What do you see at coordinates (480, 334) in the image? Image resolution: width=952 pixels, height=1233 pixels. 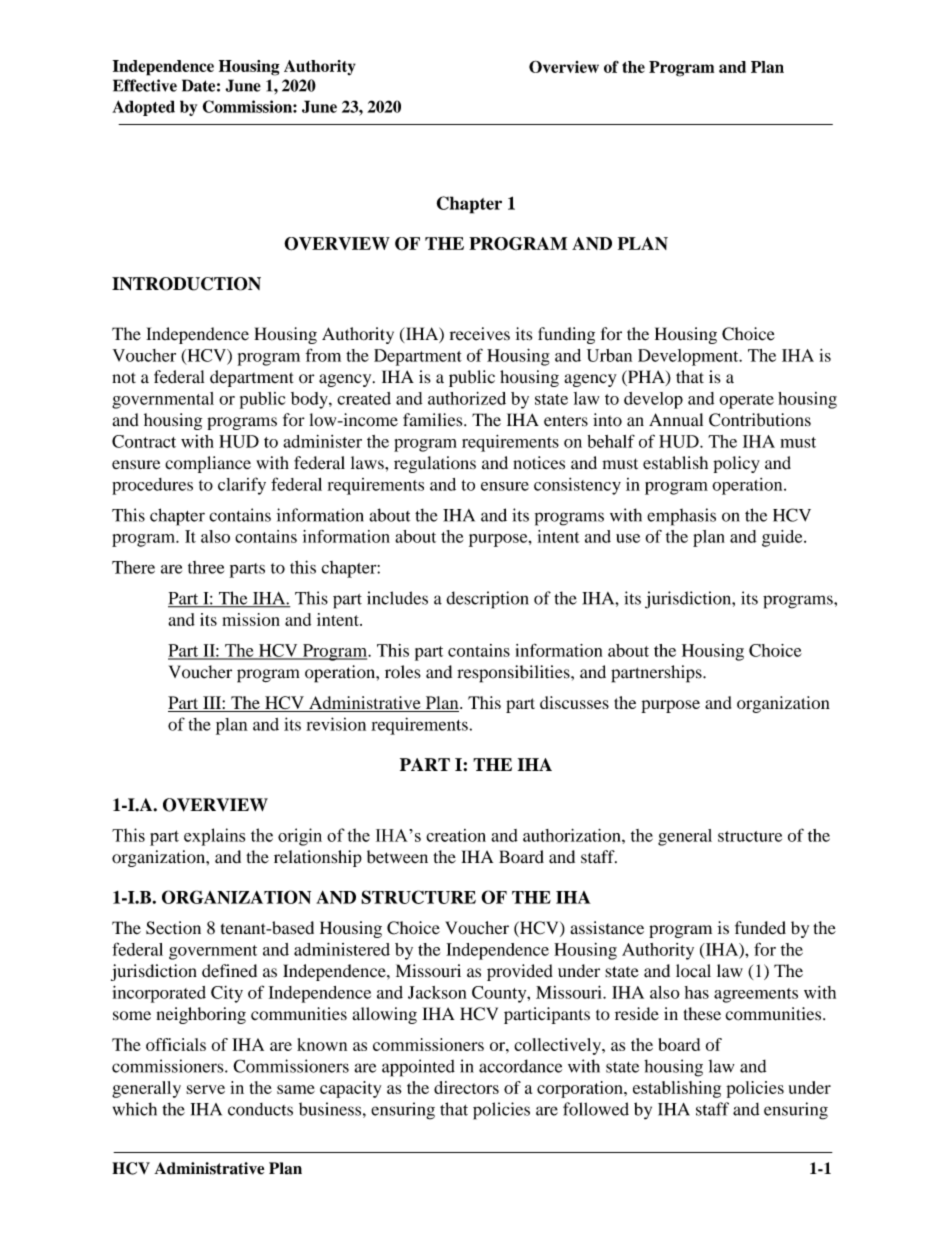 I see `receives` at bounding box center [480, 334].
